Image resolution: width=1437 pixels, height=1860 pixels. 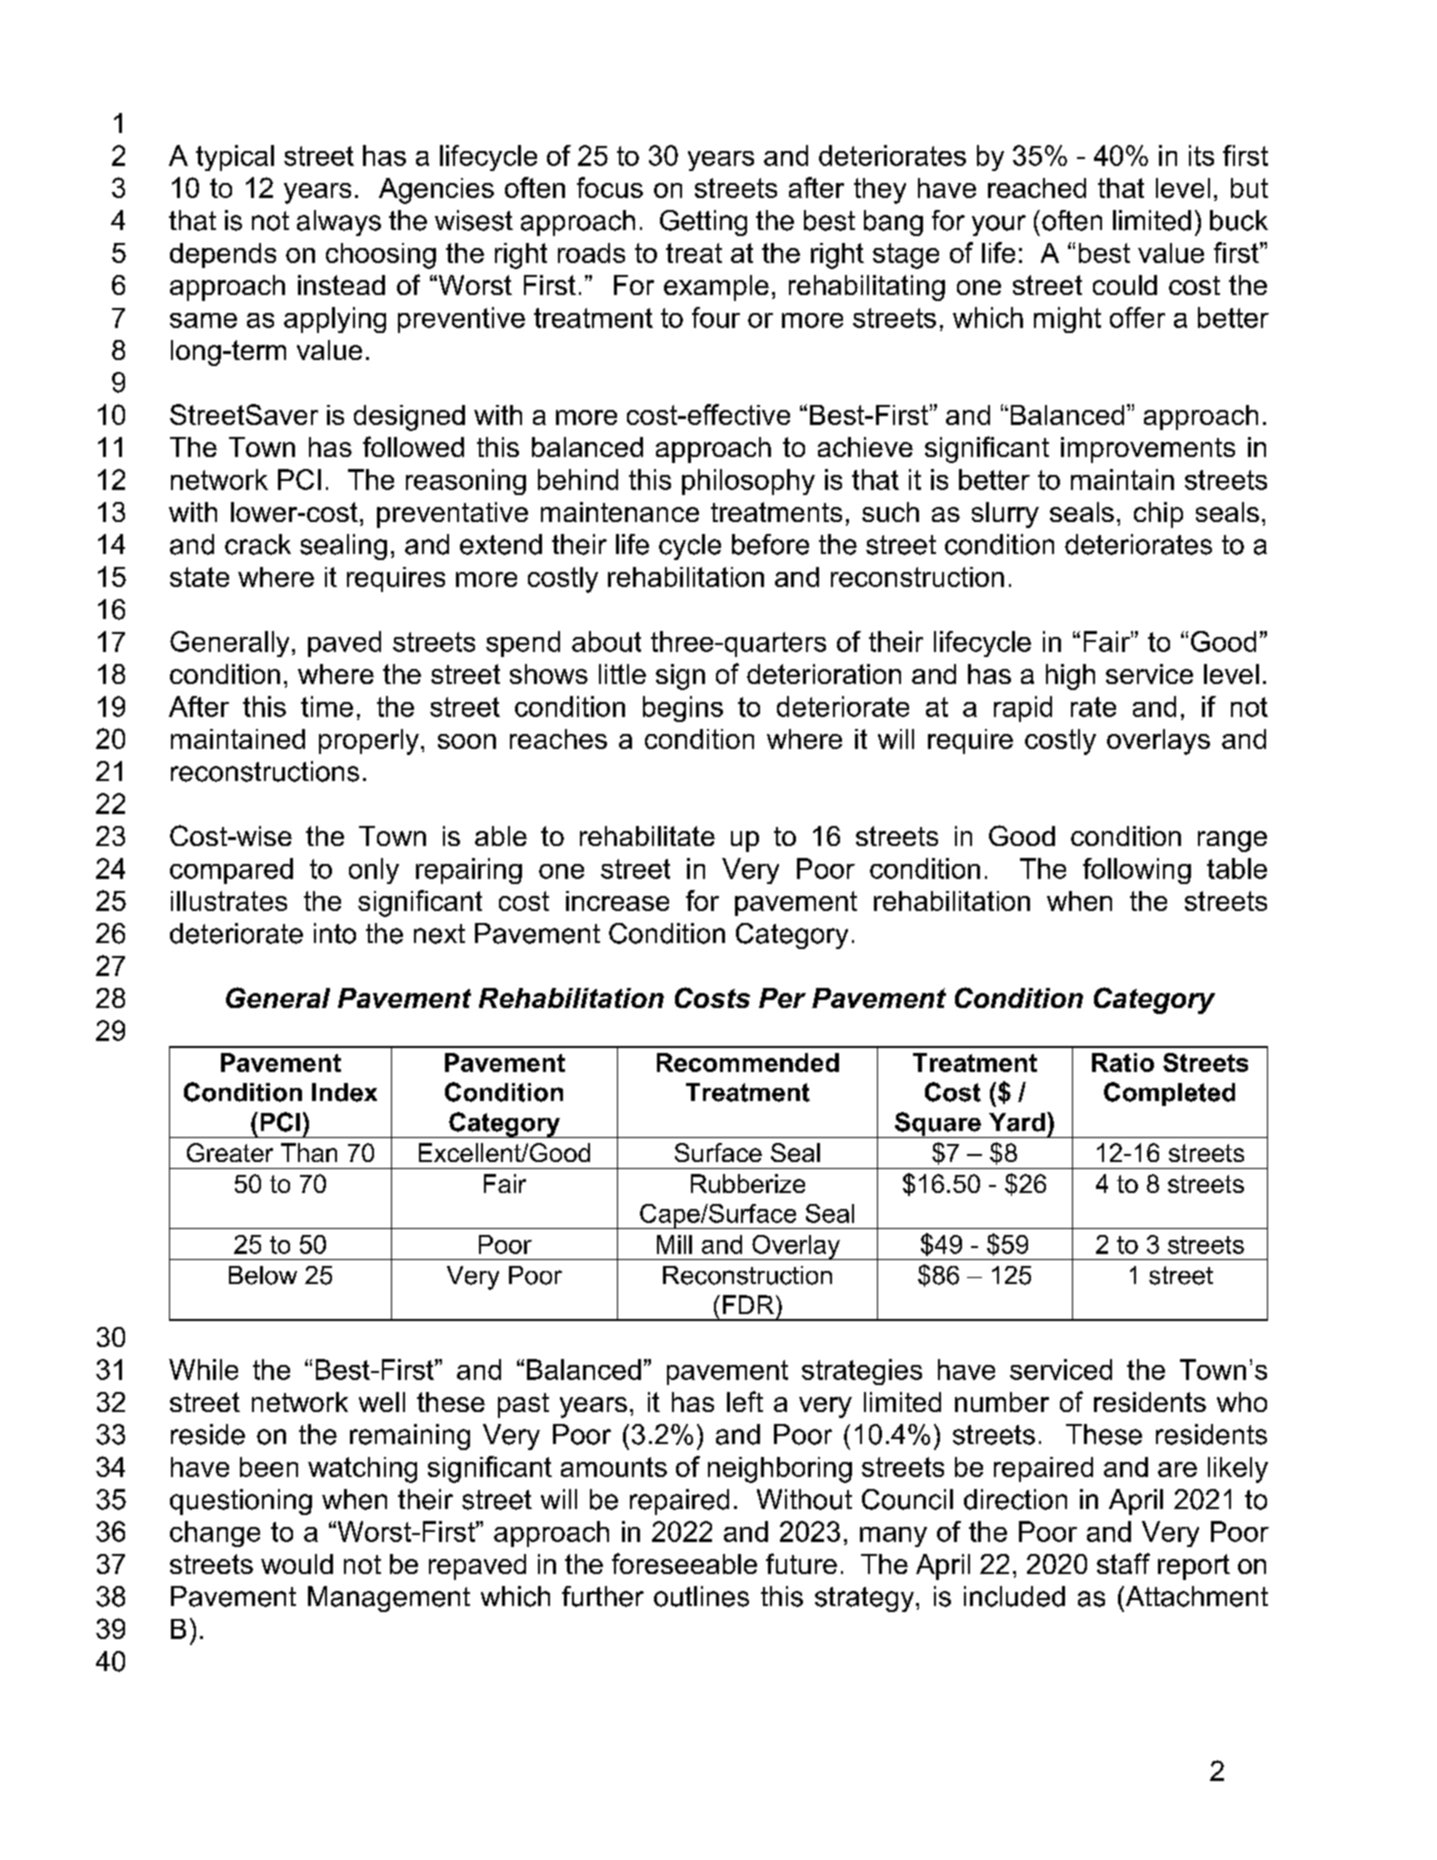 What do you see at coordinates (647, 836) in the page?
I see `rehabilitate` at bounding box center [647, 836].
